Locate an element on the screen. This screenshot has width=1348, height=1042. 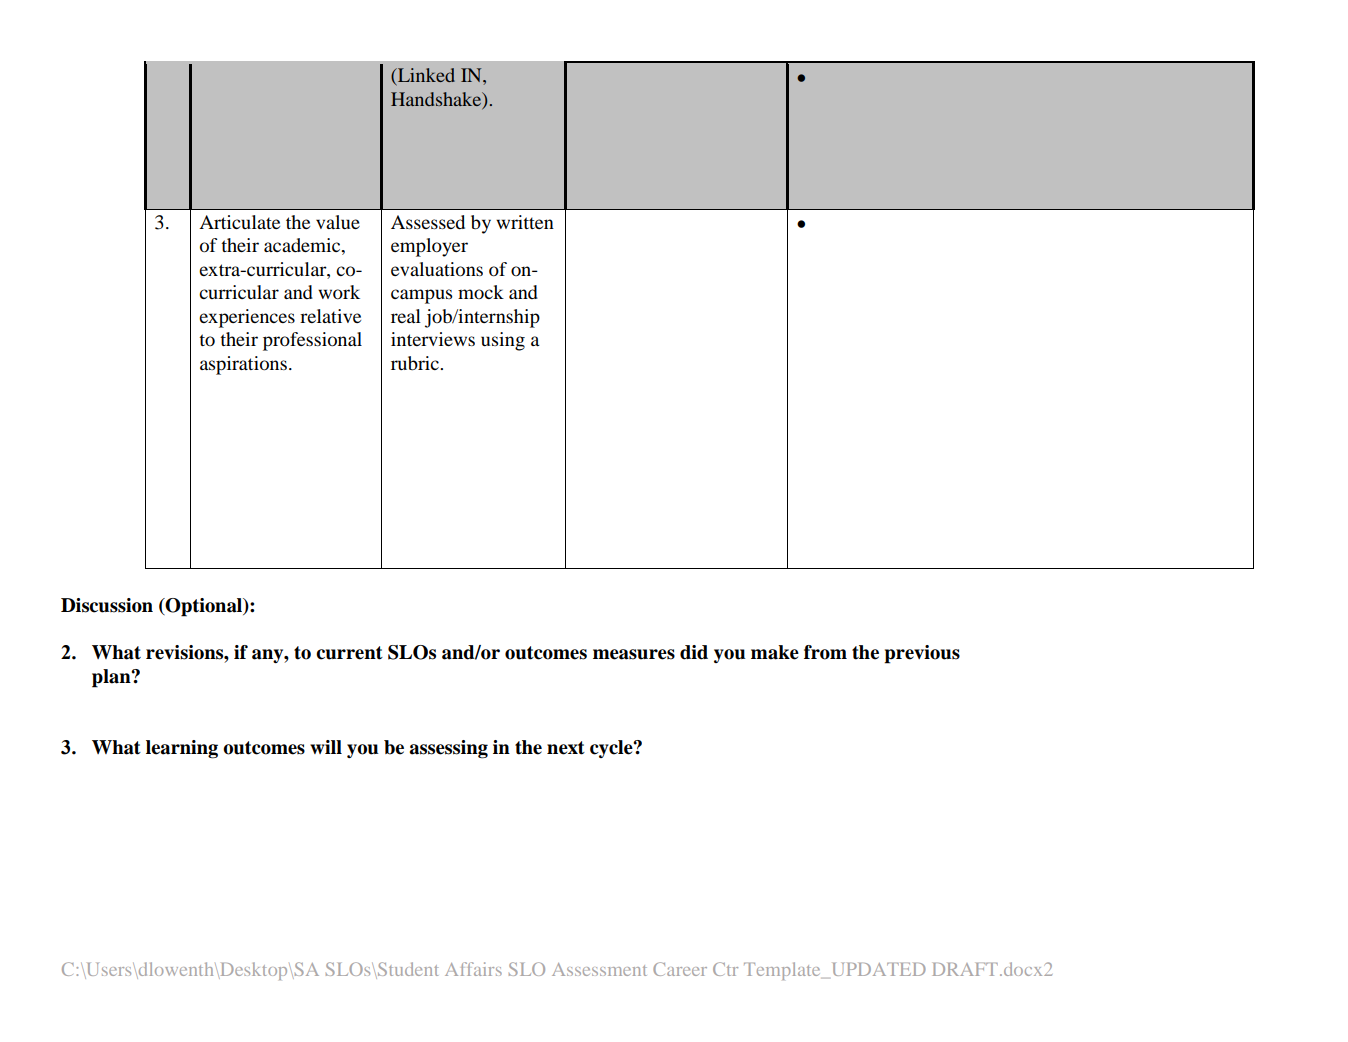
measures is located at coordinates (634, 654).
